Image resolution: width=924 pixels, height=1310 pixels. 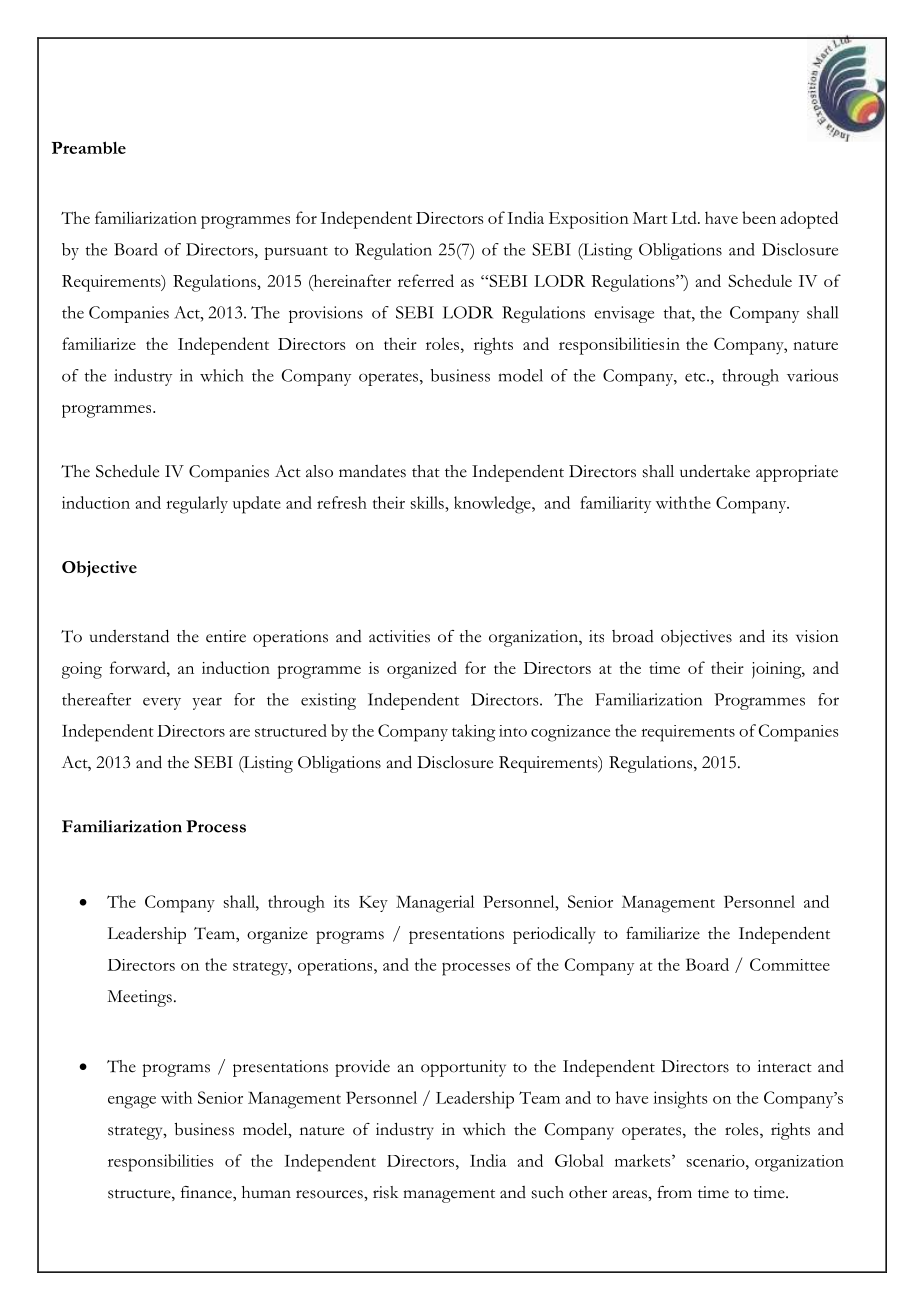 I want to click on regularly, so click(x=197, y=505).
